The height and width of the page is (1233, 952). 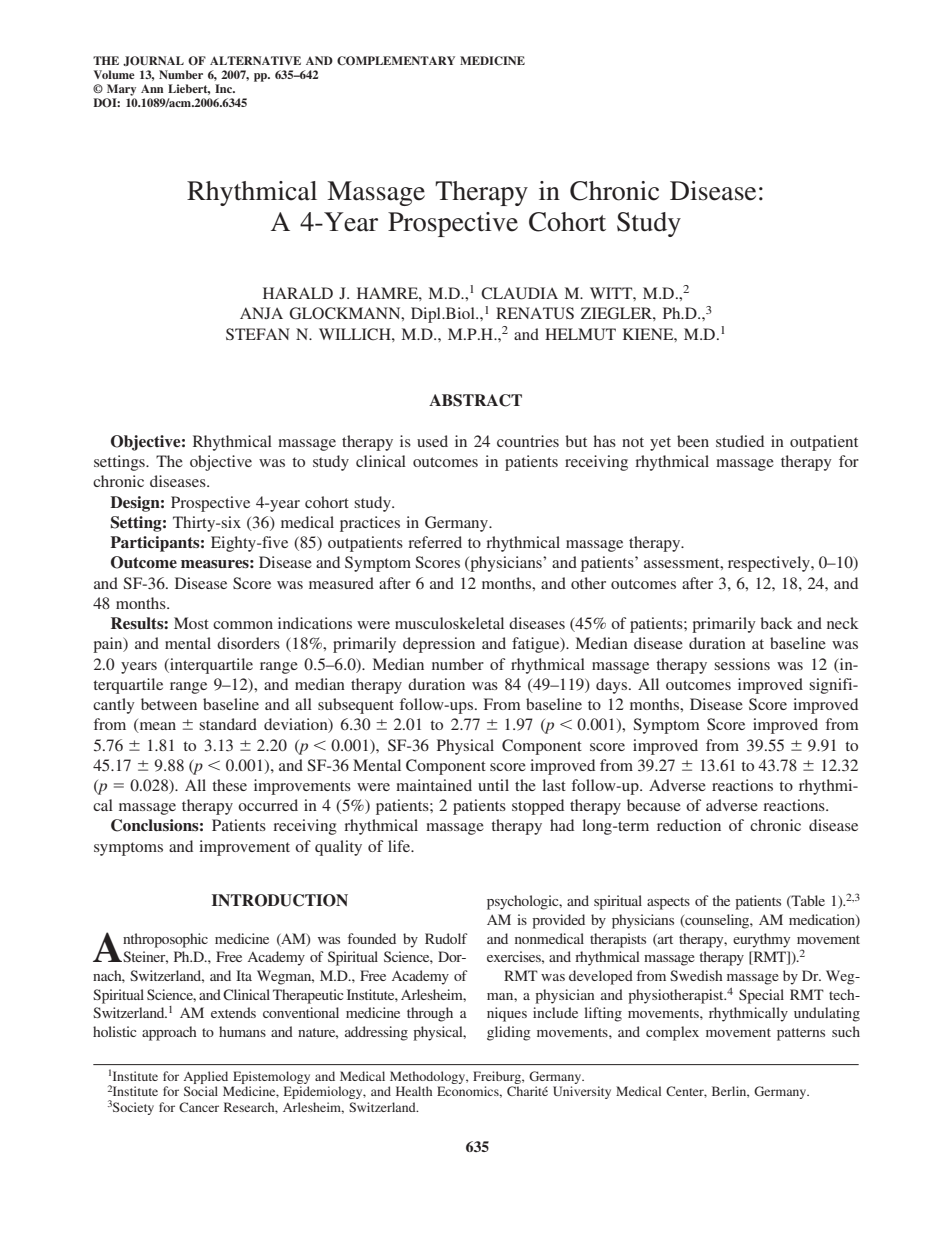 I want to click on these, so click(x=229, y=785).
